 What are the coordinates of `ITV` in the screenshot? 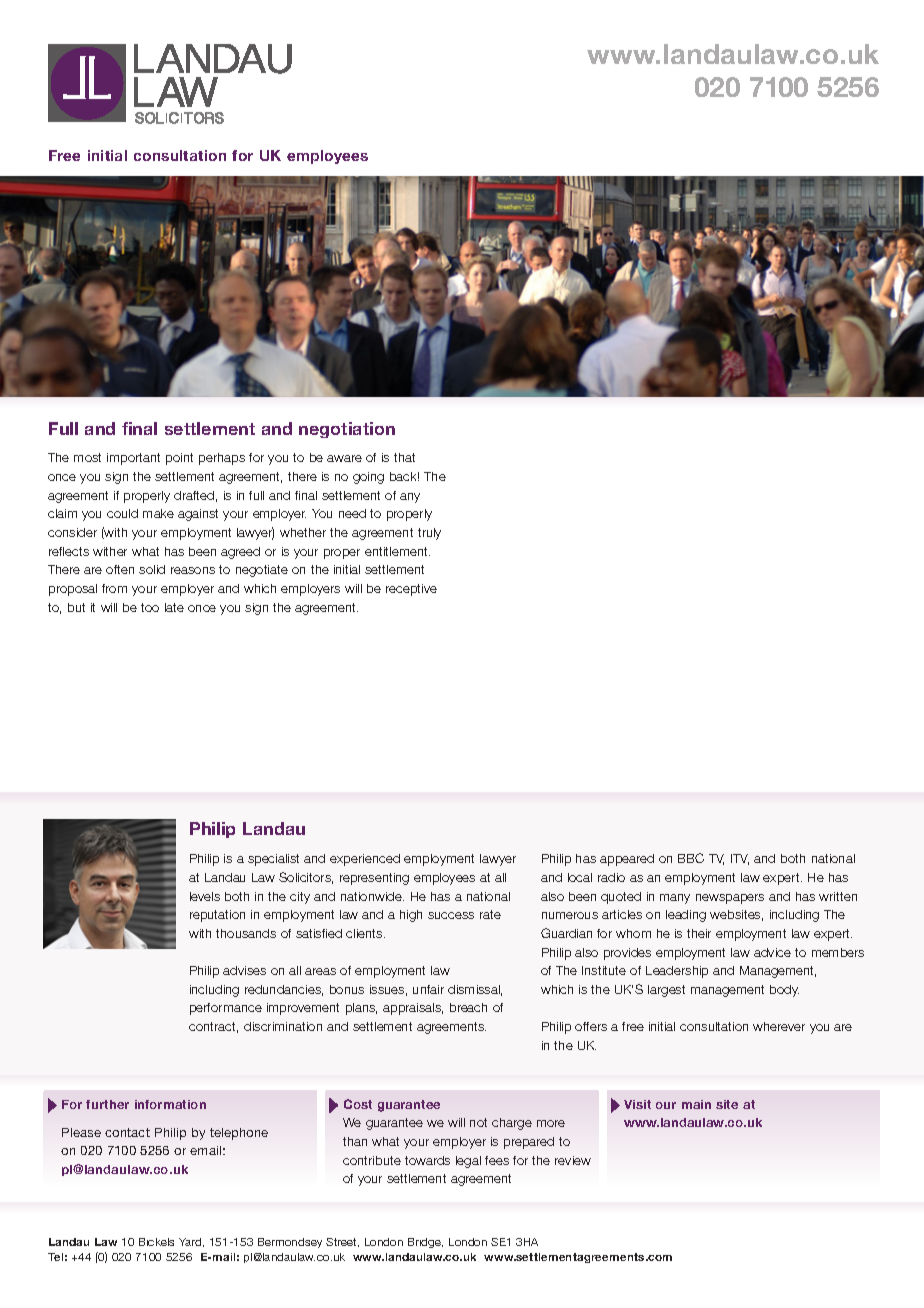 It's located at (740, 859).
